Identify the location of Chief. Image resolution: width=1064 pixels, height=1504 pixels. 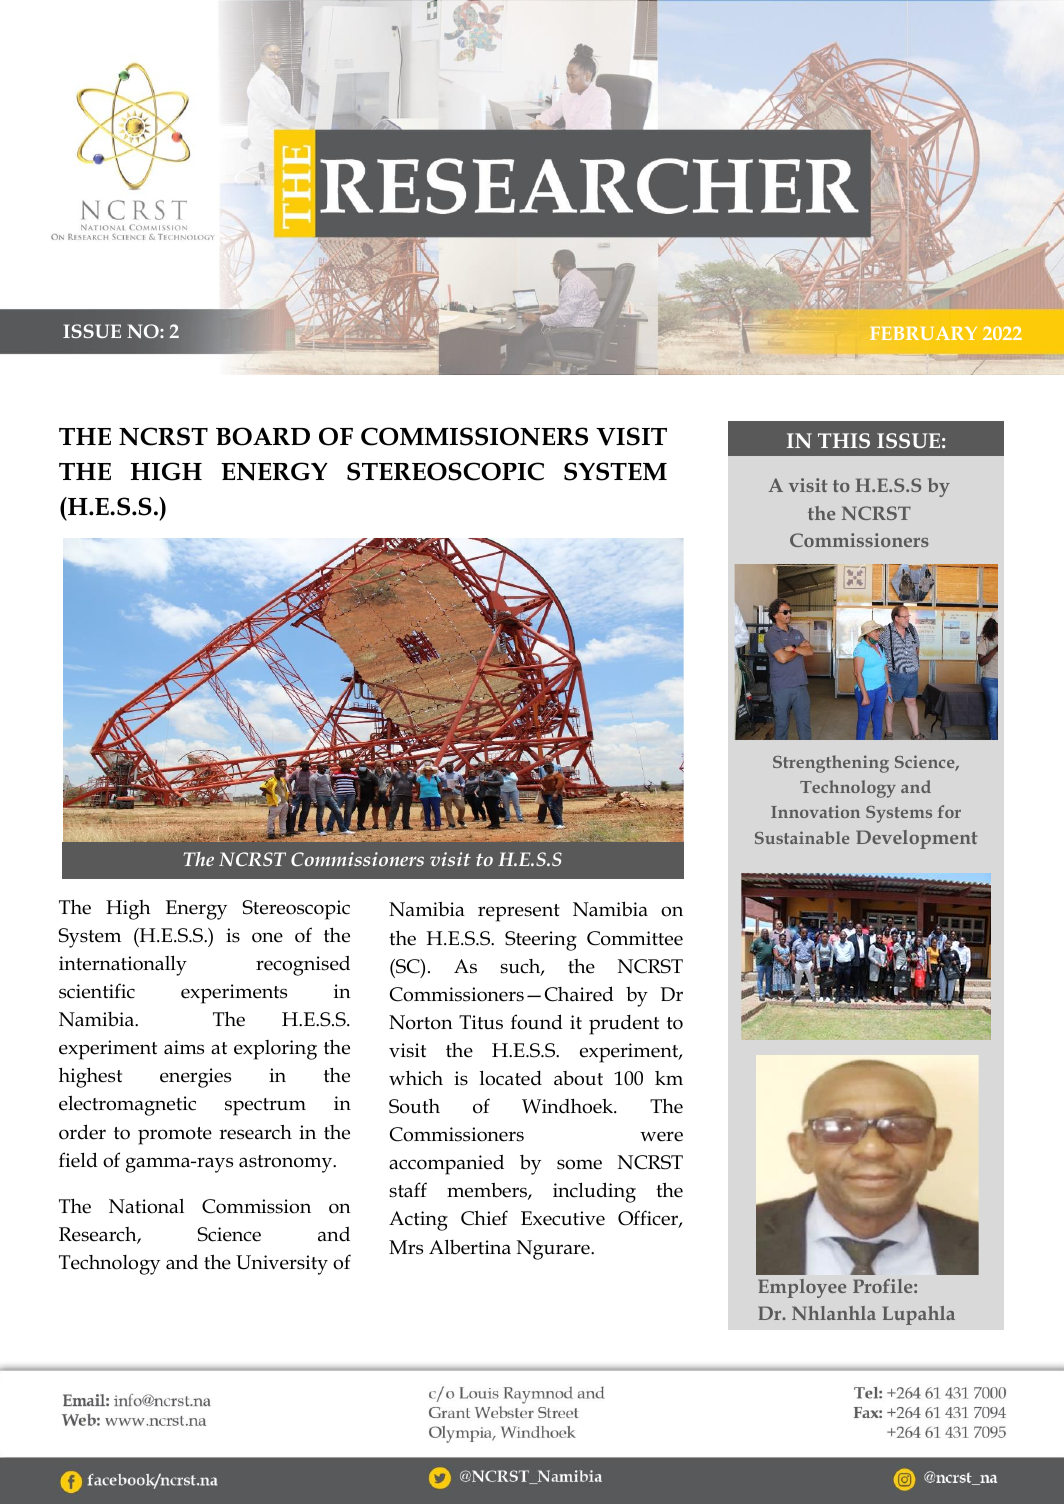
(484, 1218).
